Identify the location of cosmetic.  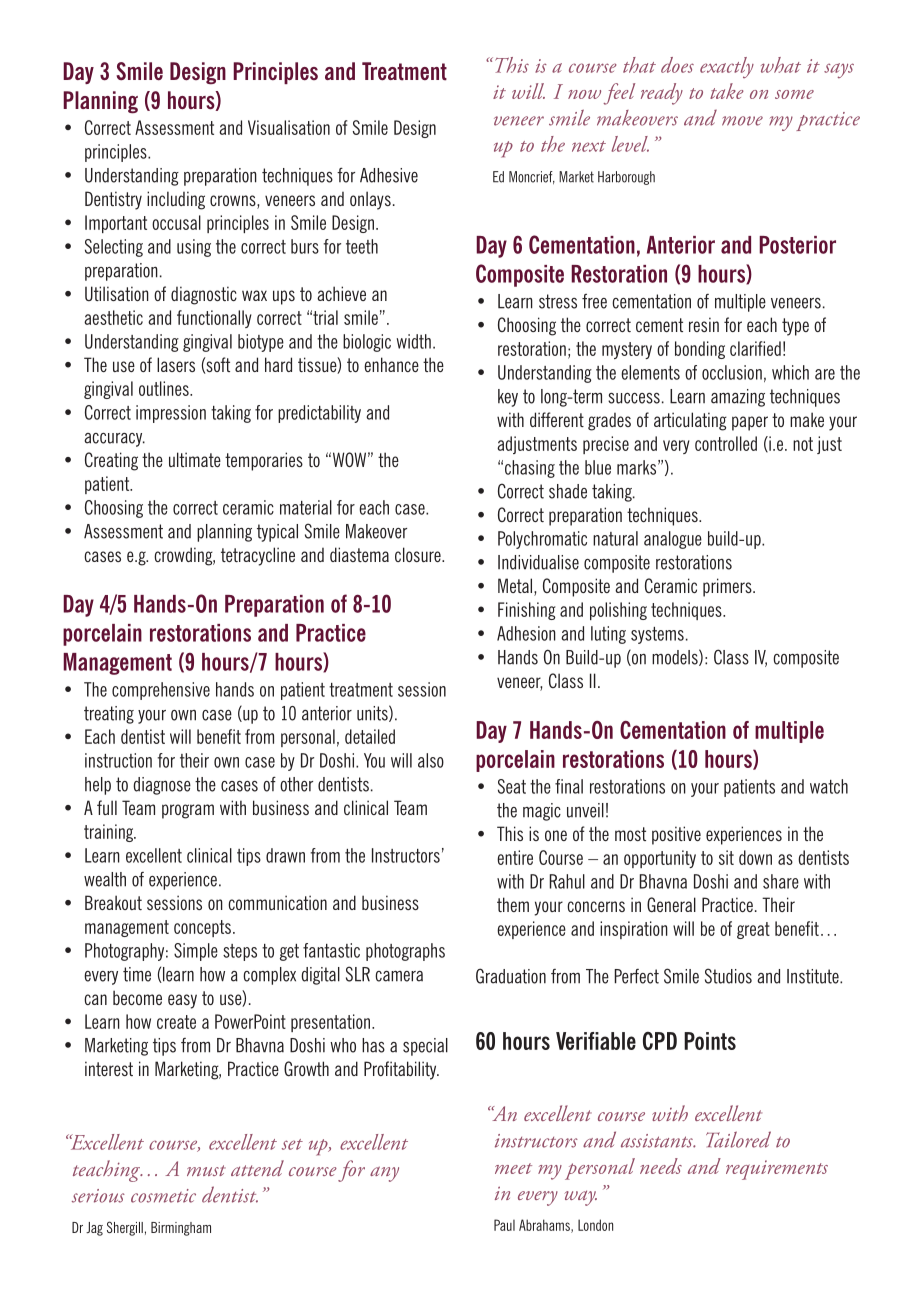
(163, 1196).
